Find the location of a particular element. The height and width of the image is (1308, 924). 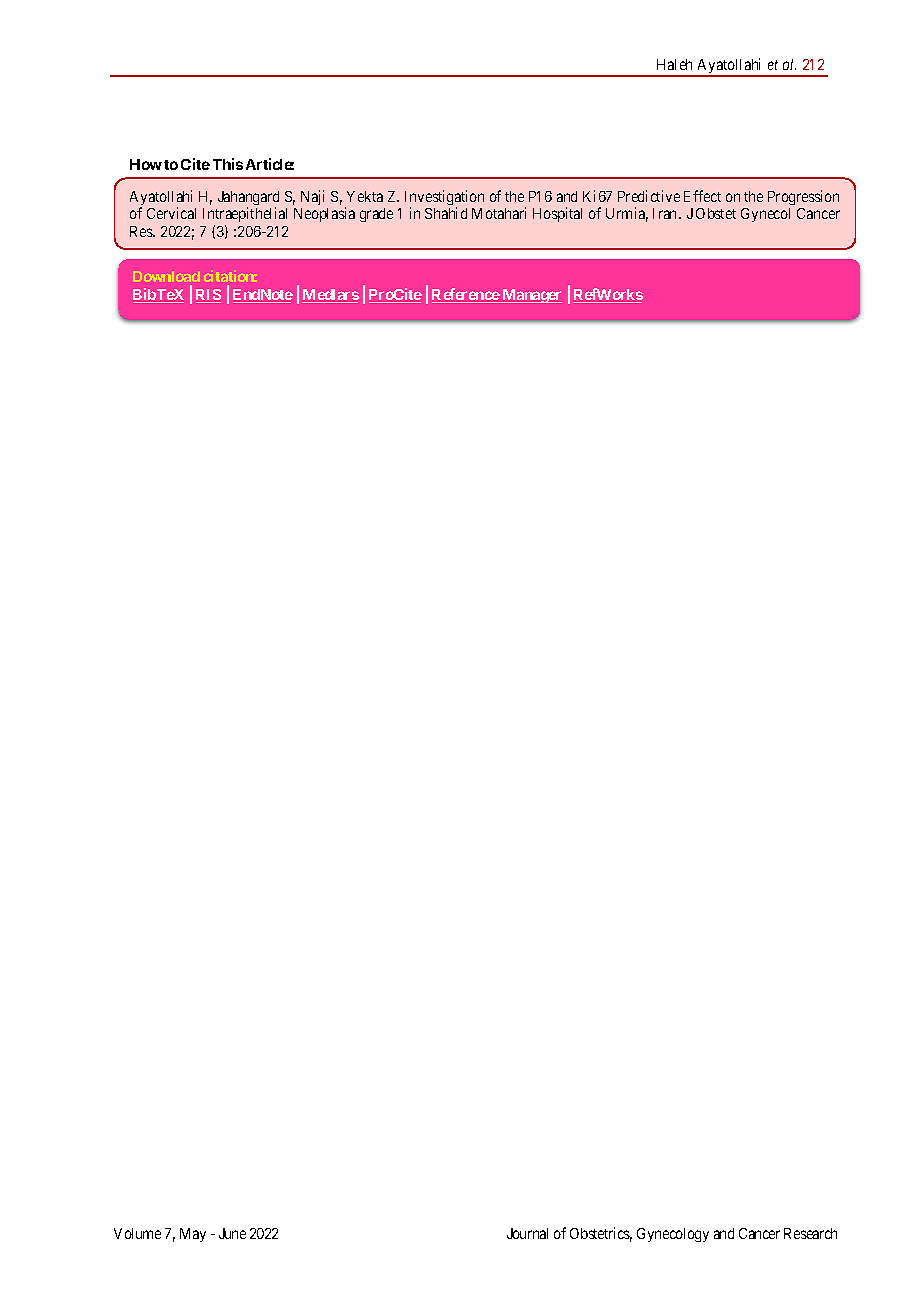

Iran is located at coordinates (666, 213).
